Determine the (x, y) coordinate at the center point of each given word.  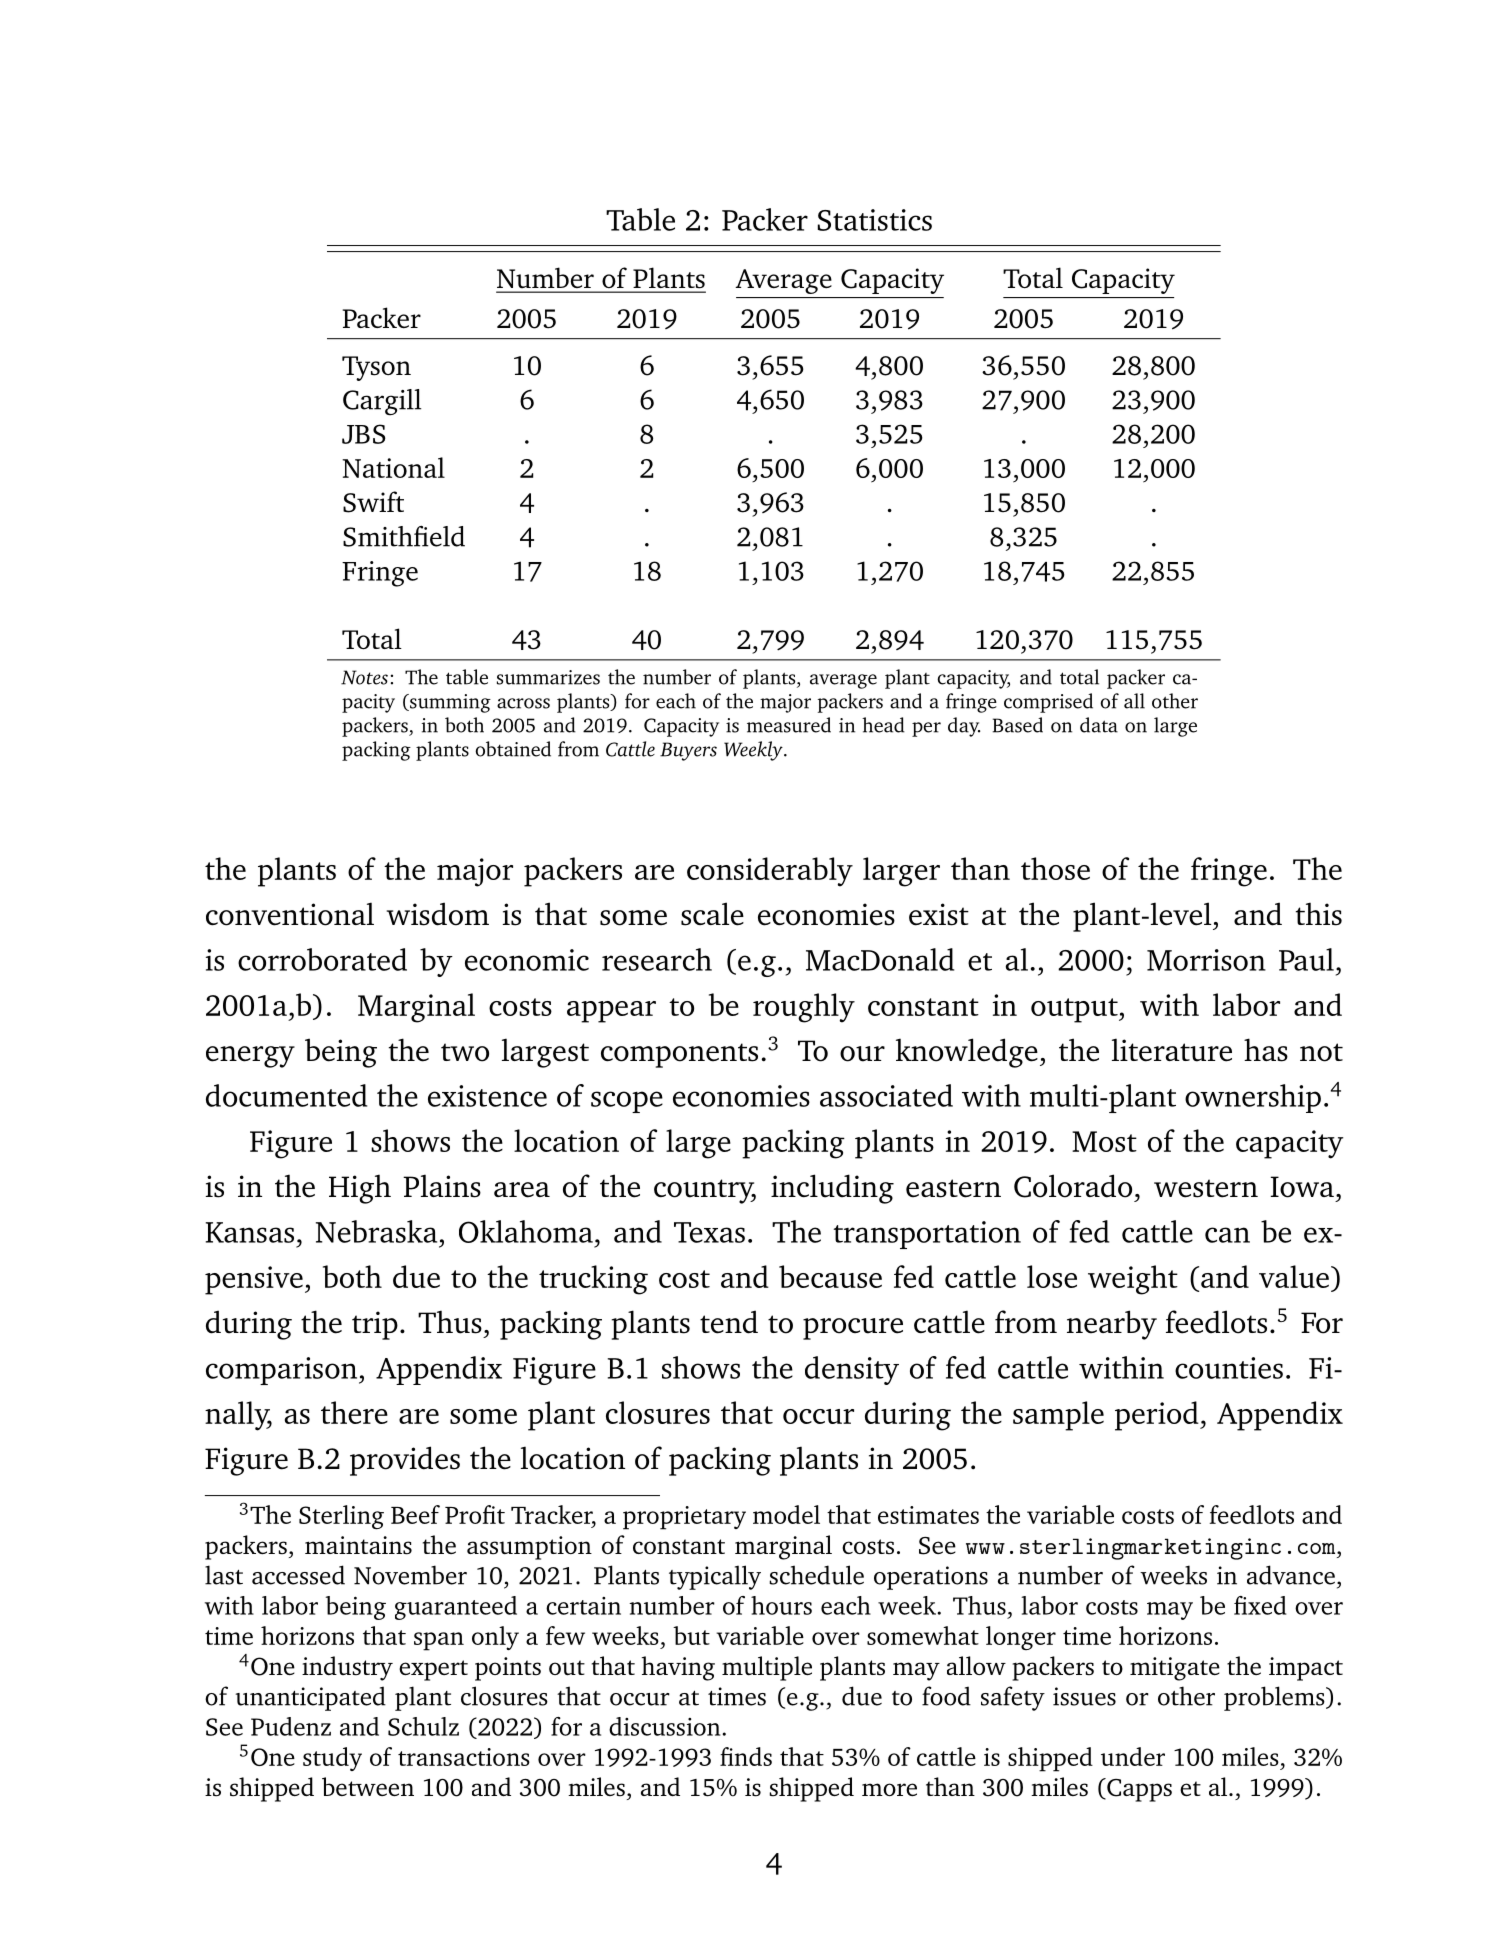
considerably (770, 872)
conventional (290, 914)
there (354, 1412)
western (1206, 1188)
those (1055, 868)
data (1099, 725)
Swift (373, 502)
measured (789, 725)
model (786, 1514)
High (360, 1189)
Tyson (376, 368)
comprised (1048, 703)
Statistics (875, 220)
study (332, 1759)
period (1158, 1416)
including (832, 1189)
